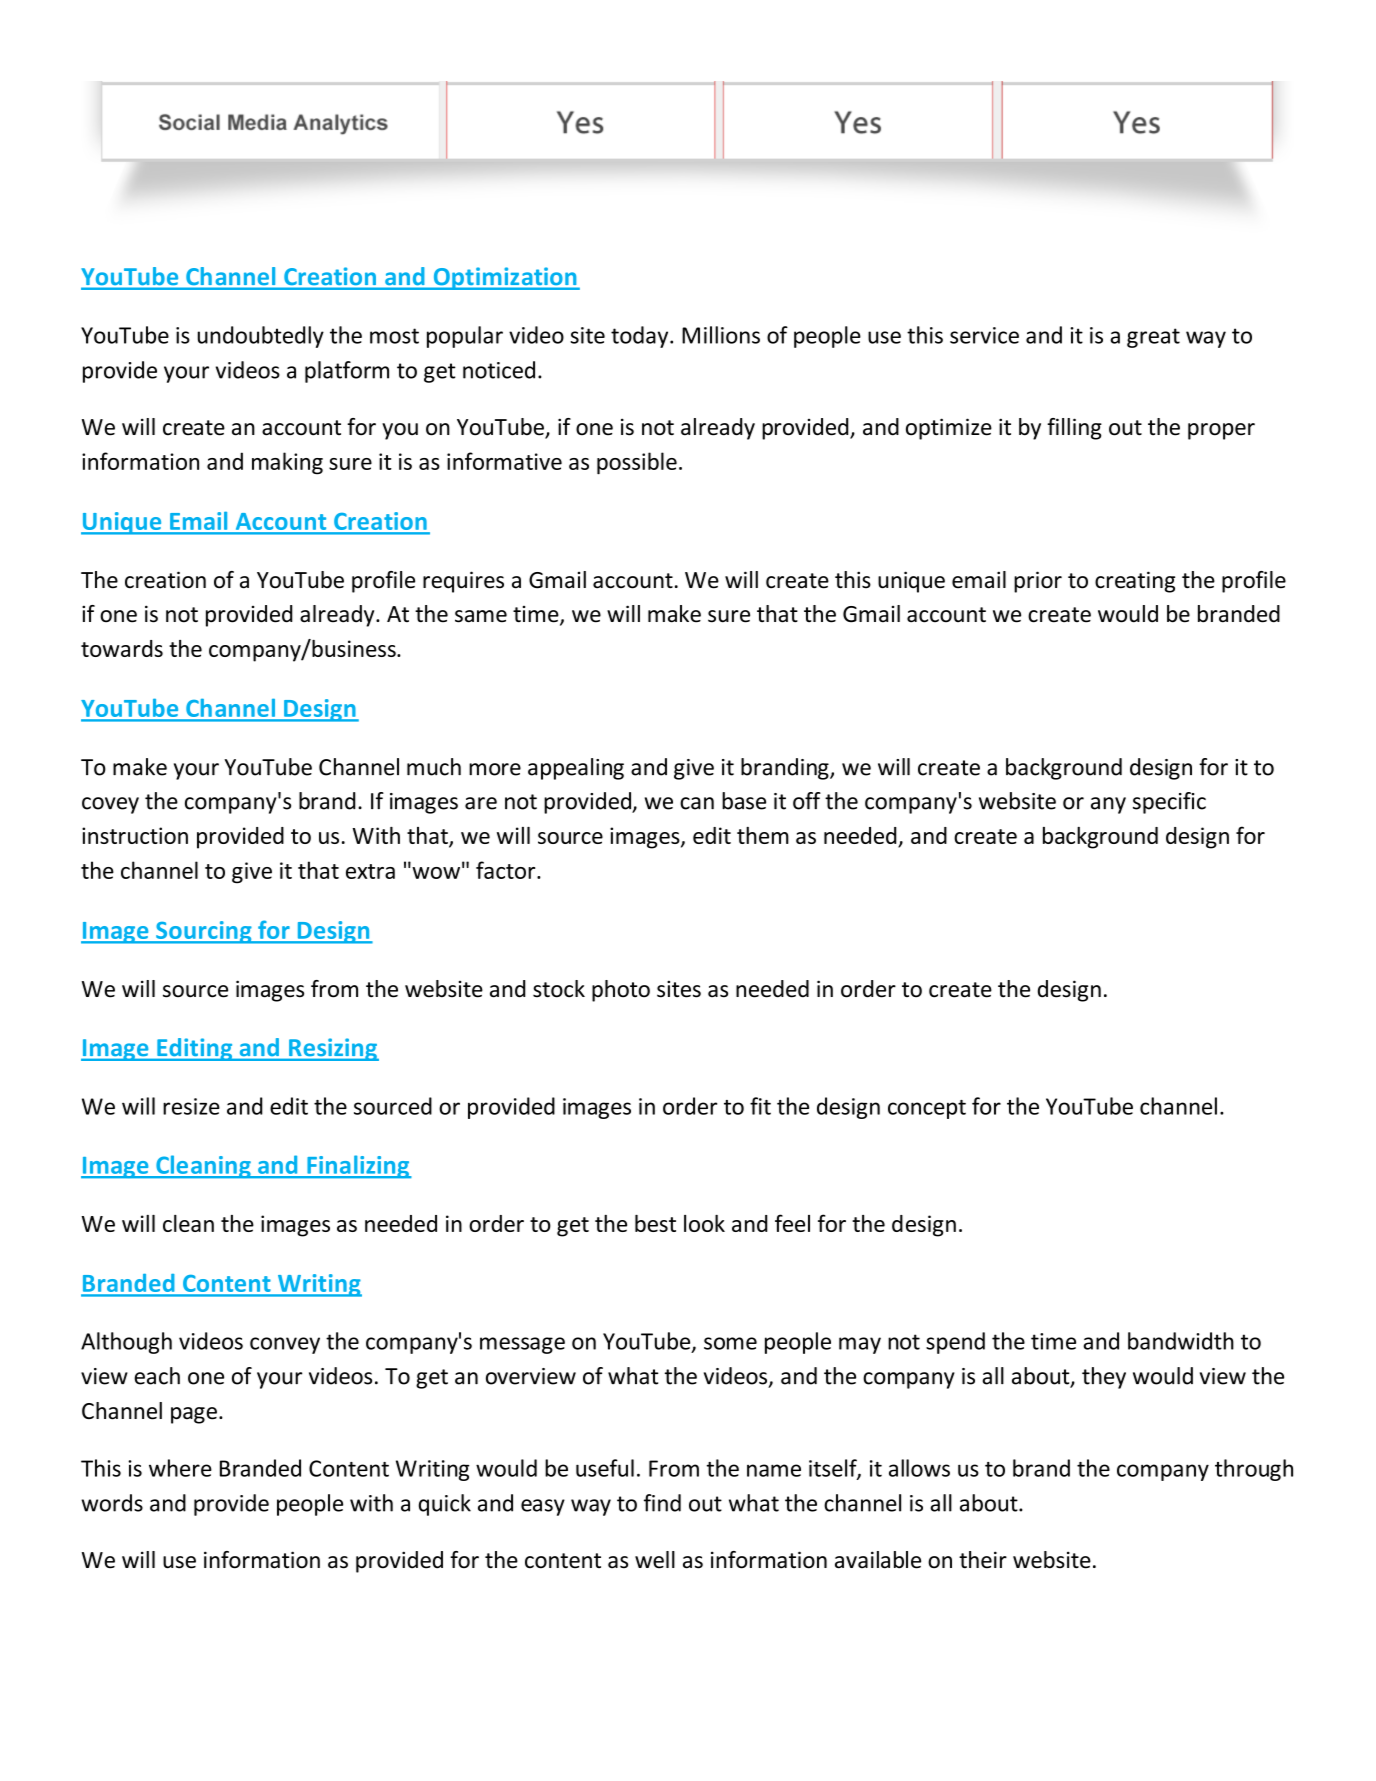  I want to click on photo, so click(621, 991).
